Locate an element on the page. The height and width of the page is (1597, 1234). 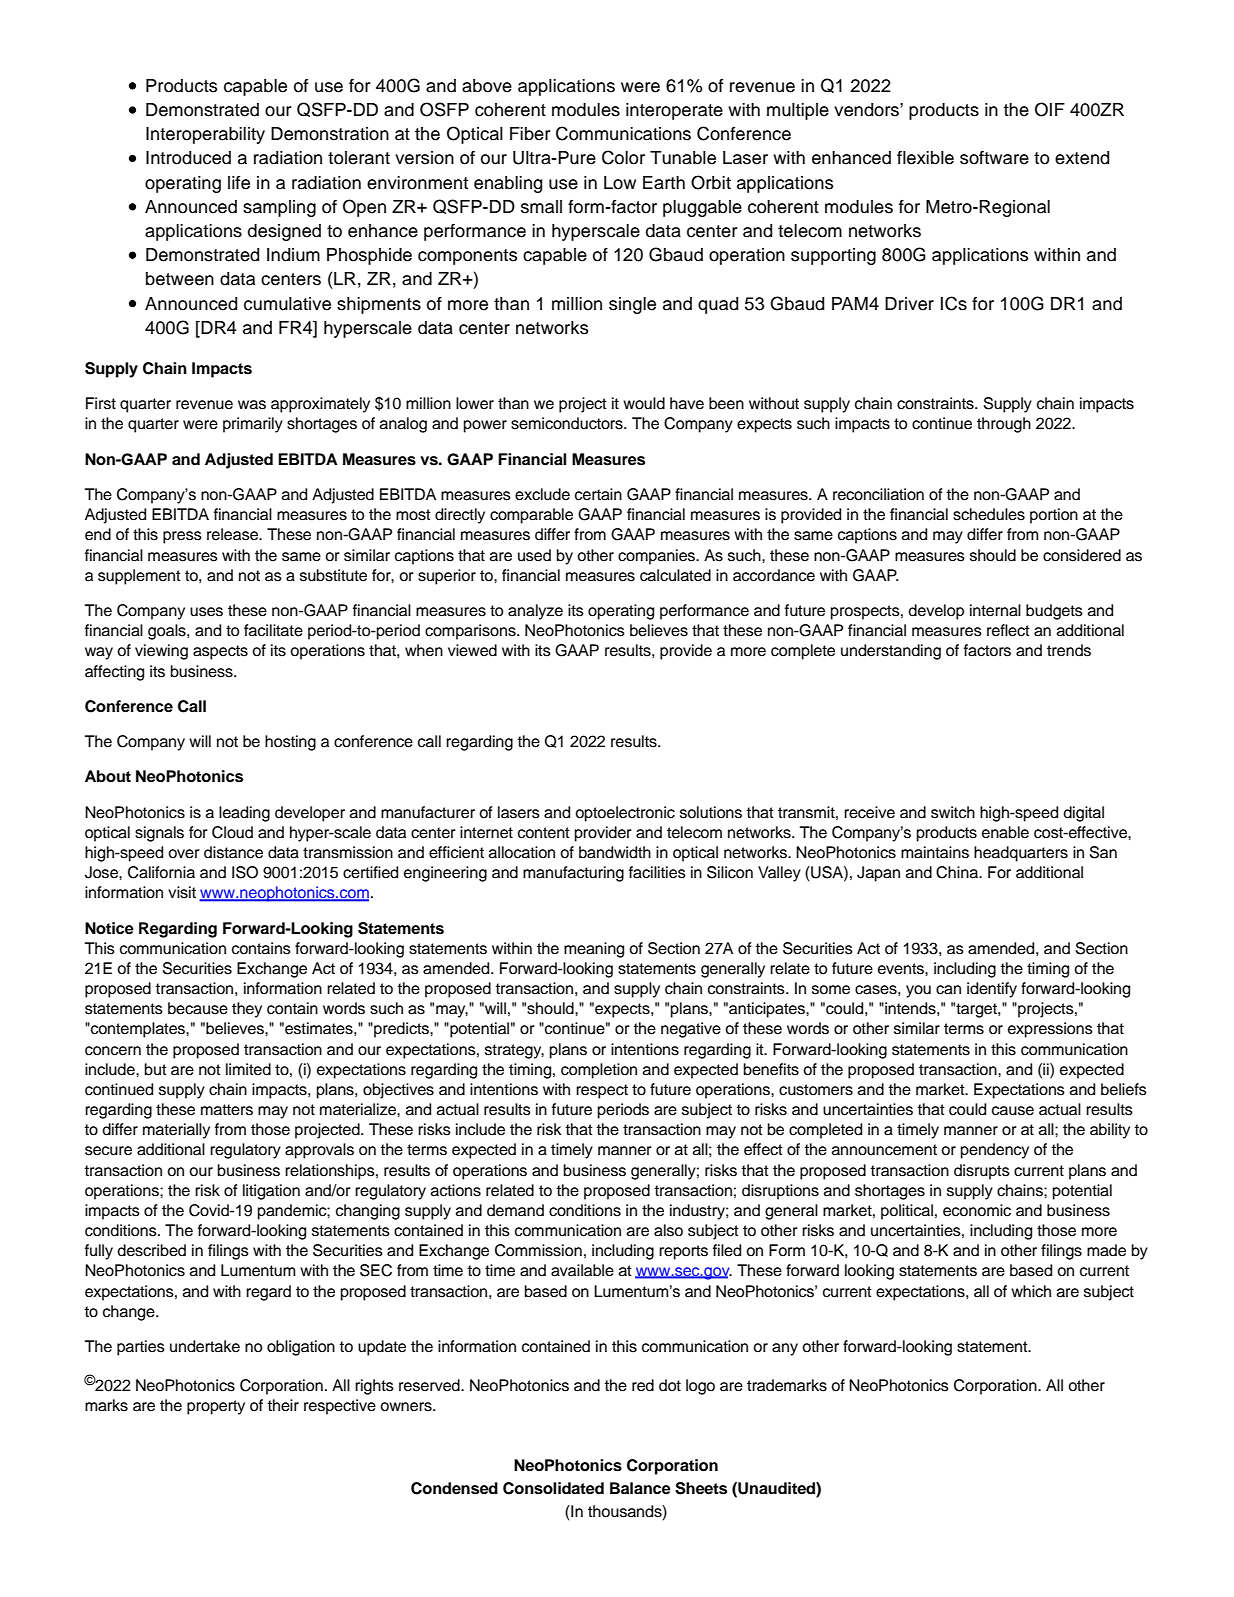
through is located at coordinates (1004, 425).
